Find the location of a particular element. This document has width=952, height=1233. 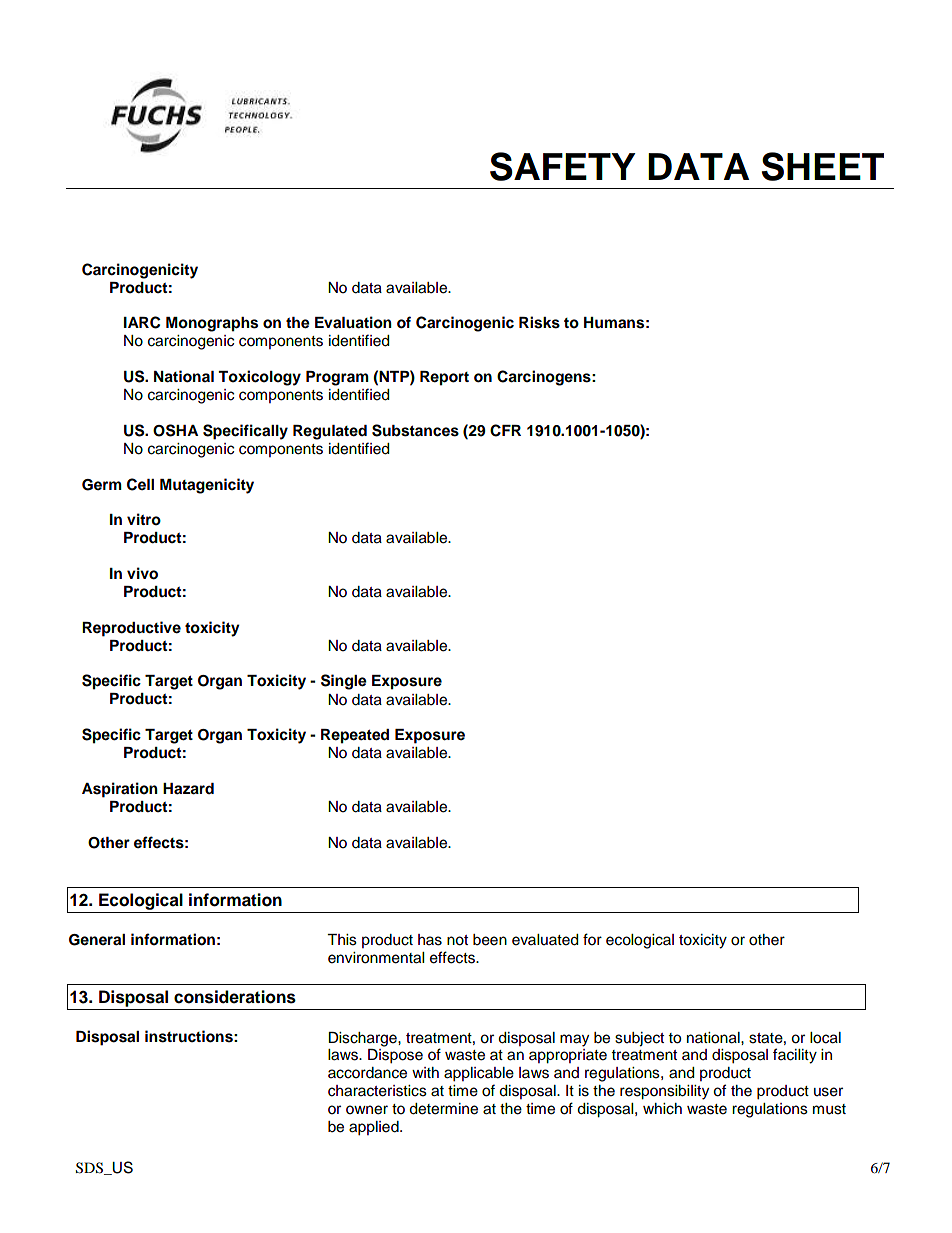

Monographs is located at coordinates (212, 324).
